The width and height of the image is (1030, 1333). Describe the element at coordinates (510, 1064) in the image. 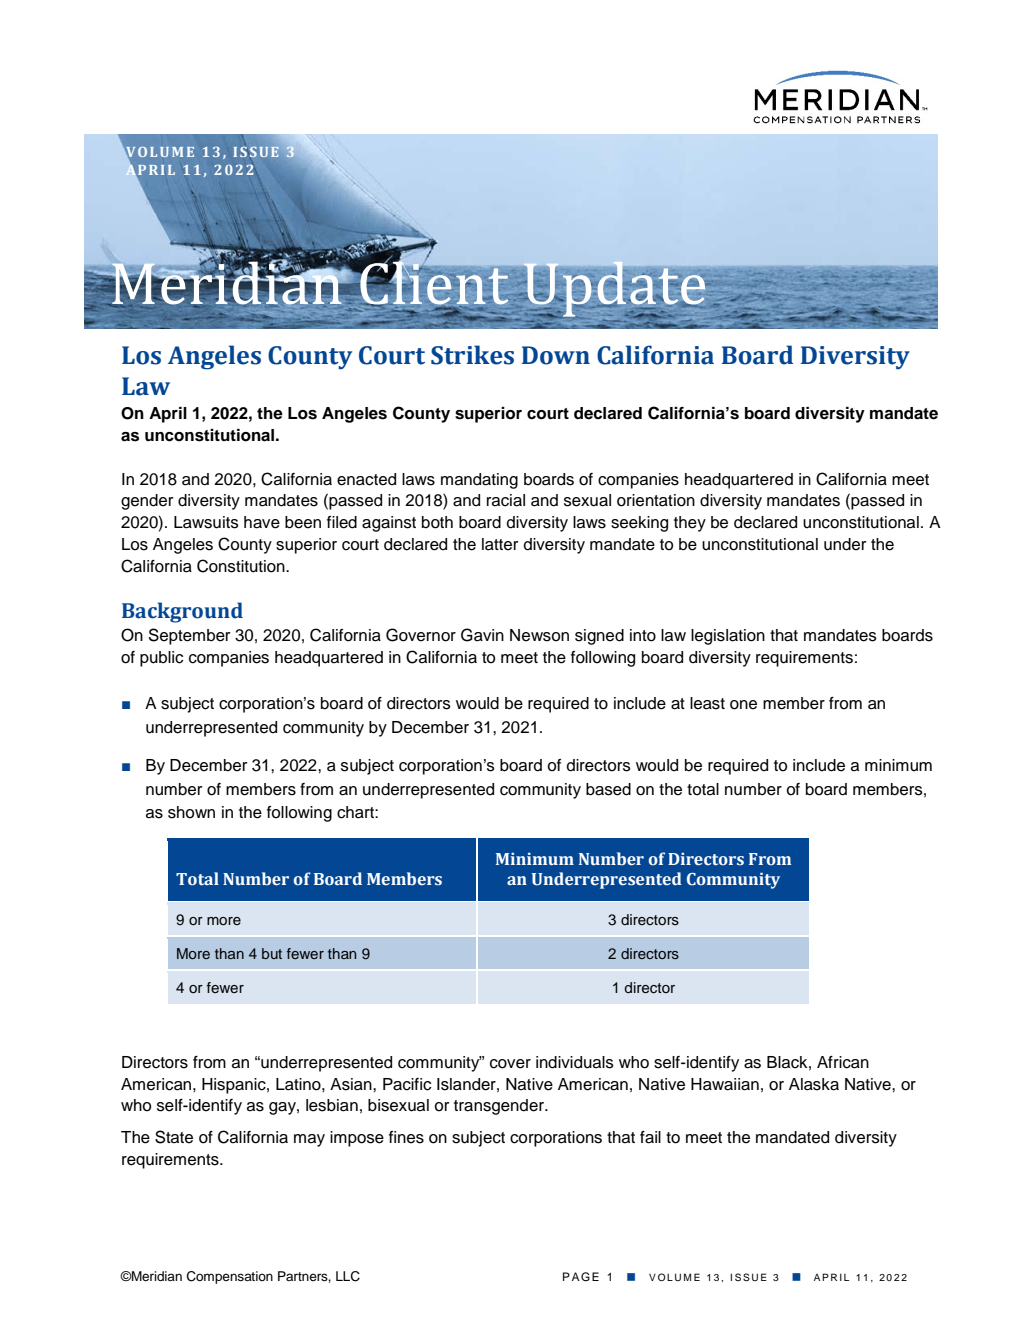

I see `cover` at that location.
